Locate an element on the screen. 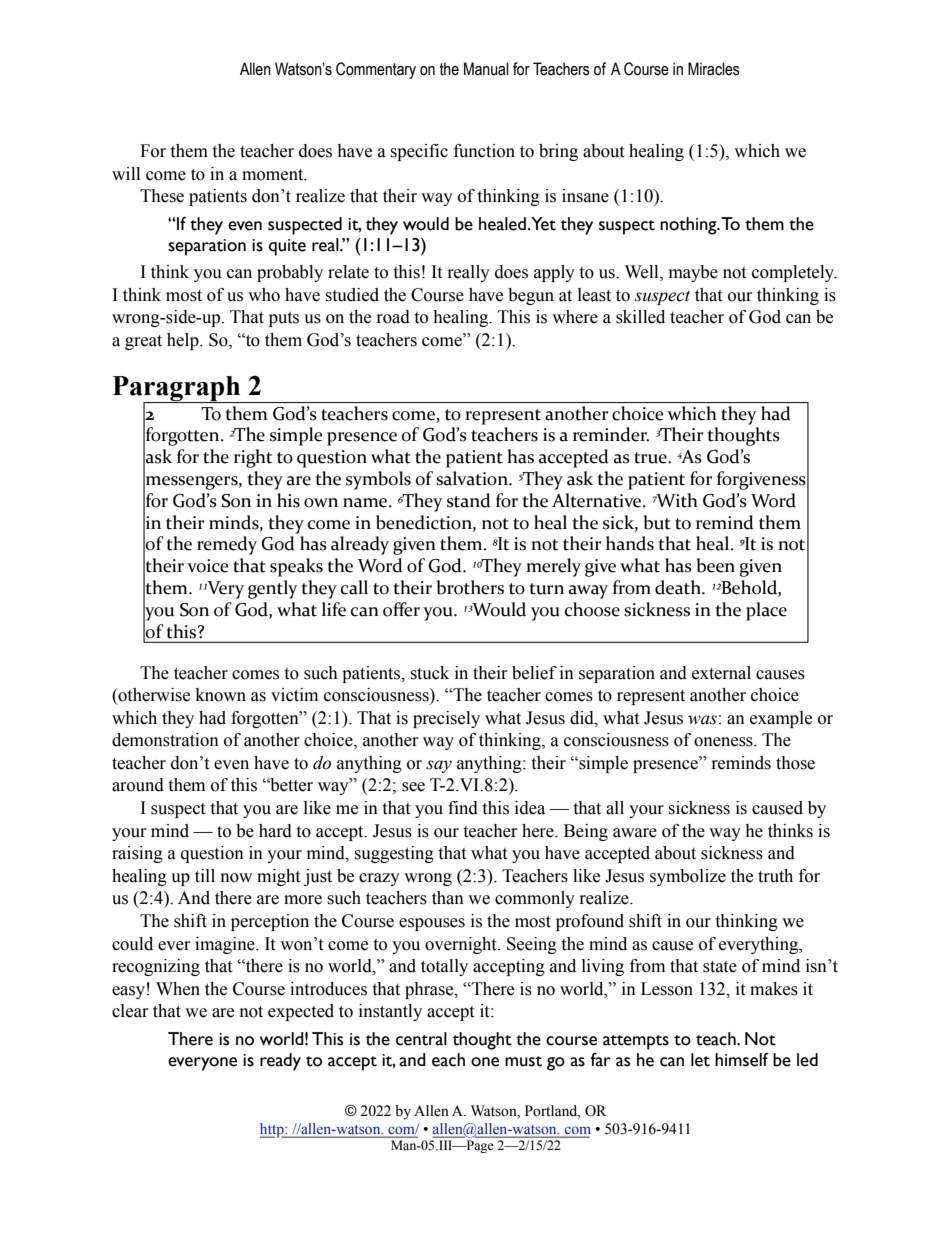 The image size is (952, 1233). brothers is located at coordinates (470, 587).
